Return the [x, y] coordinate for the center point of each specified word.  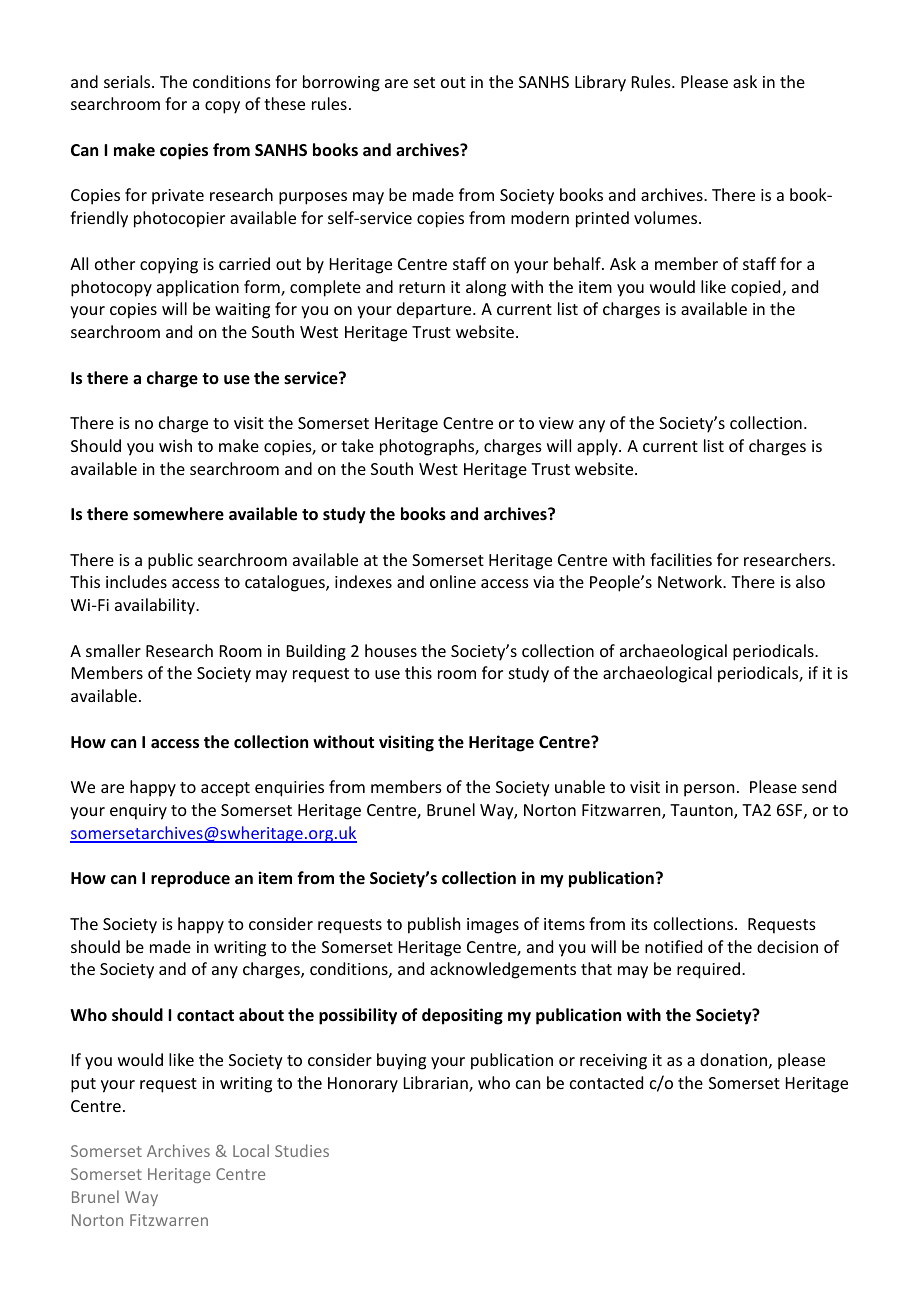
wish [175, 445]
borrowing [341, 83]
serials [128, 81]
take [357, 445]
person [709, 790]
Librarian [437, 1084]
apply [598, 447]
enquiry [138, 812]
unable [580, 786]
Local [251, 1150]
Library [600, 83]
